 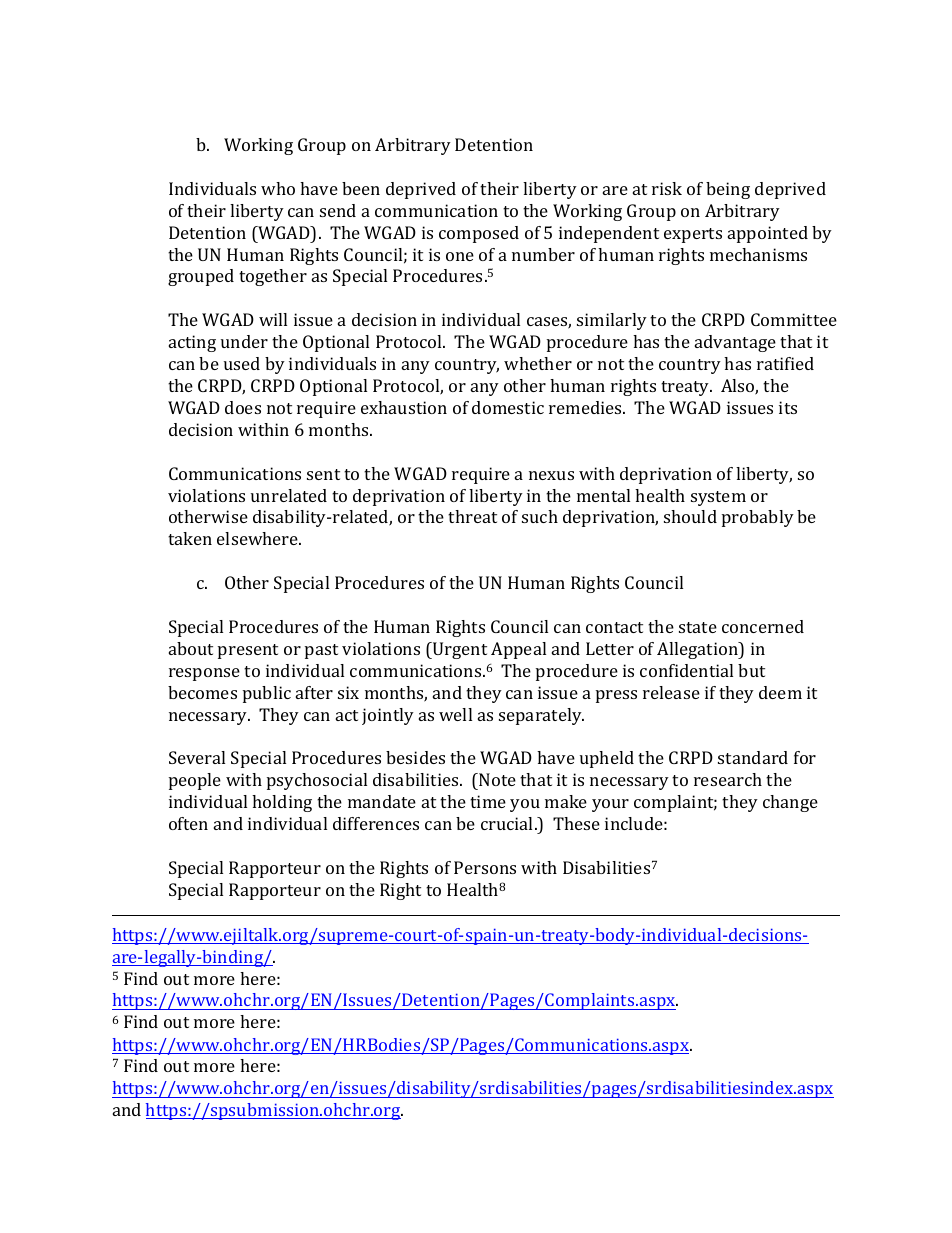 I want to click on being, so click(x=728, y=190).
